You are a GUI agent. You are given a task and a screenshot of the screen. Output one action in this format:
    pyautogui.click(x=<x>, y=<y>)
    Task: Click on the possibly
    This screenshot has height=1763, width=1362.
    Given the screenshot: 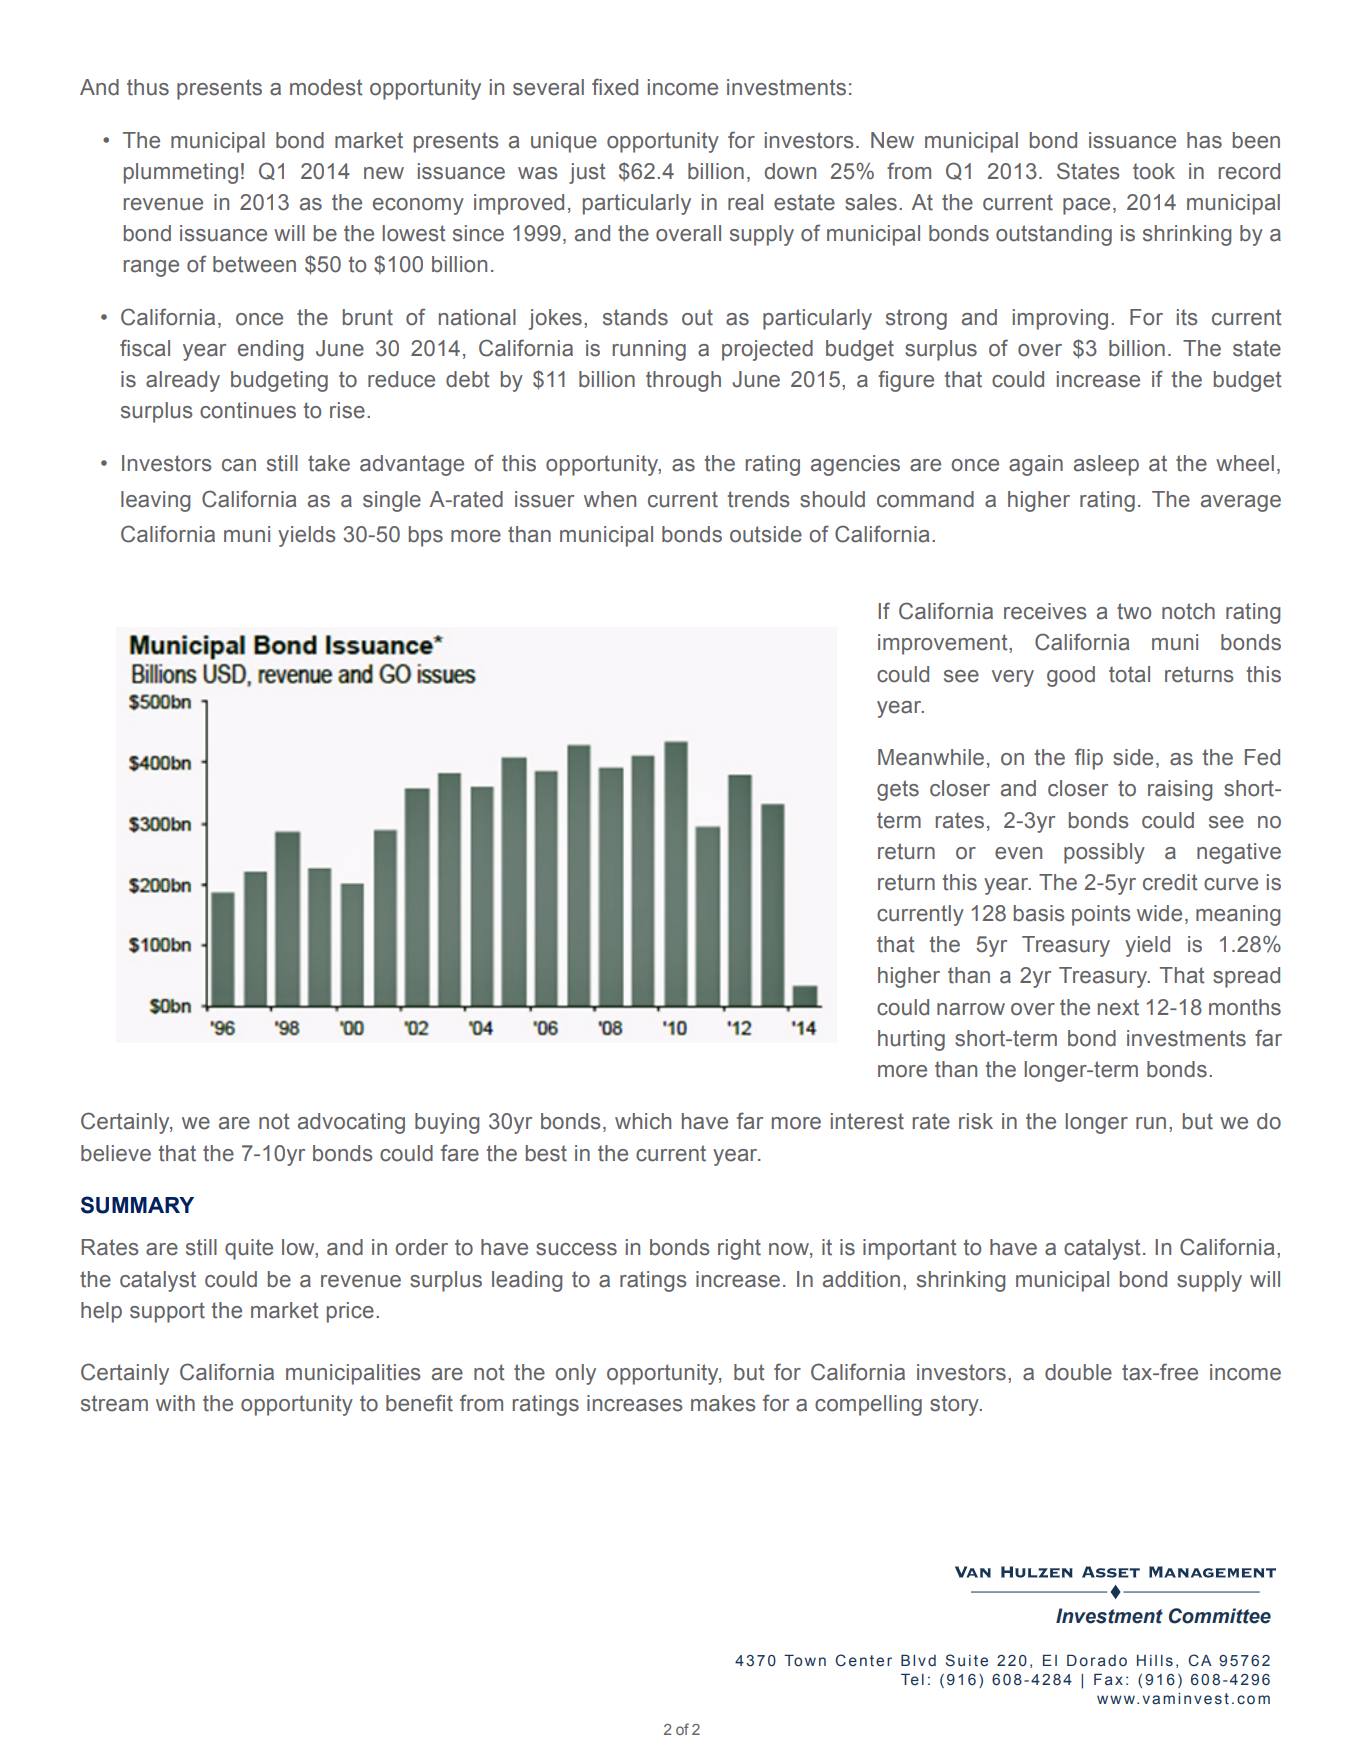 What is the action you would take?
    pyautogui.click(x=1104, y=853)
